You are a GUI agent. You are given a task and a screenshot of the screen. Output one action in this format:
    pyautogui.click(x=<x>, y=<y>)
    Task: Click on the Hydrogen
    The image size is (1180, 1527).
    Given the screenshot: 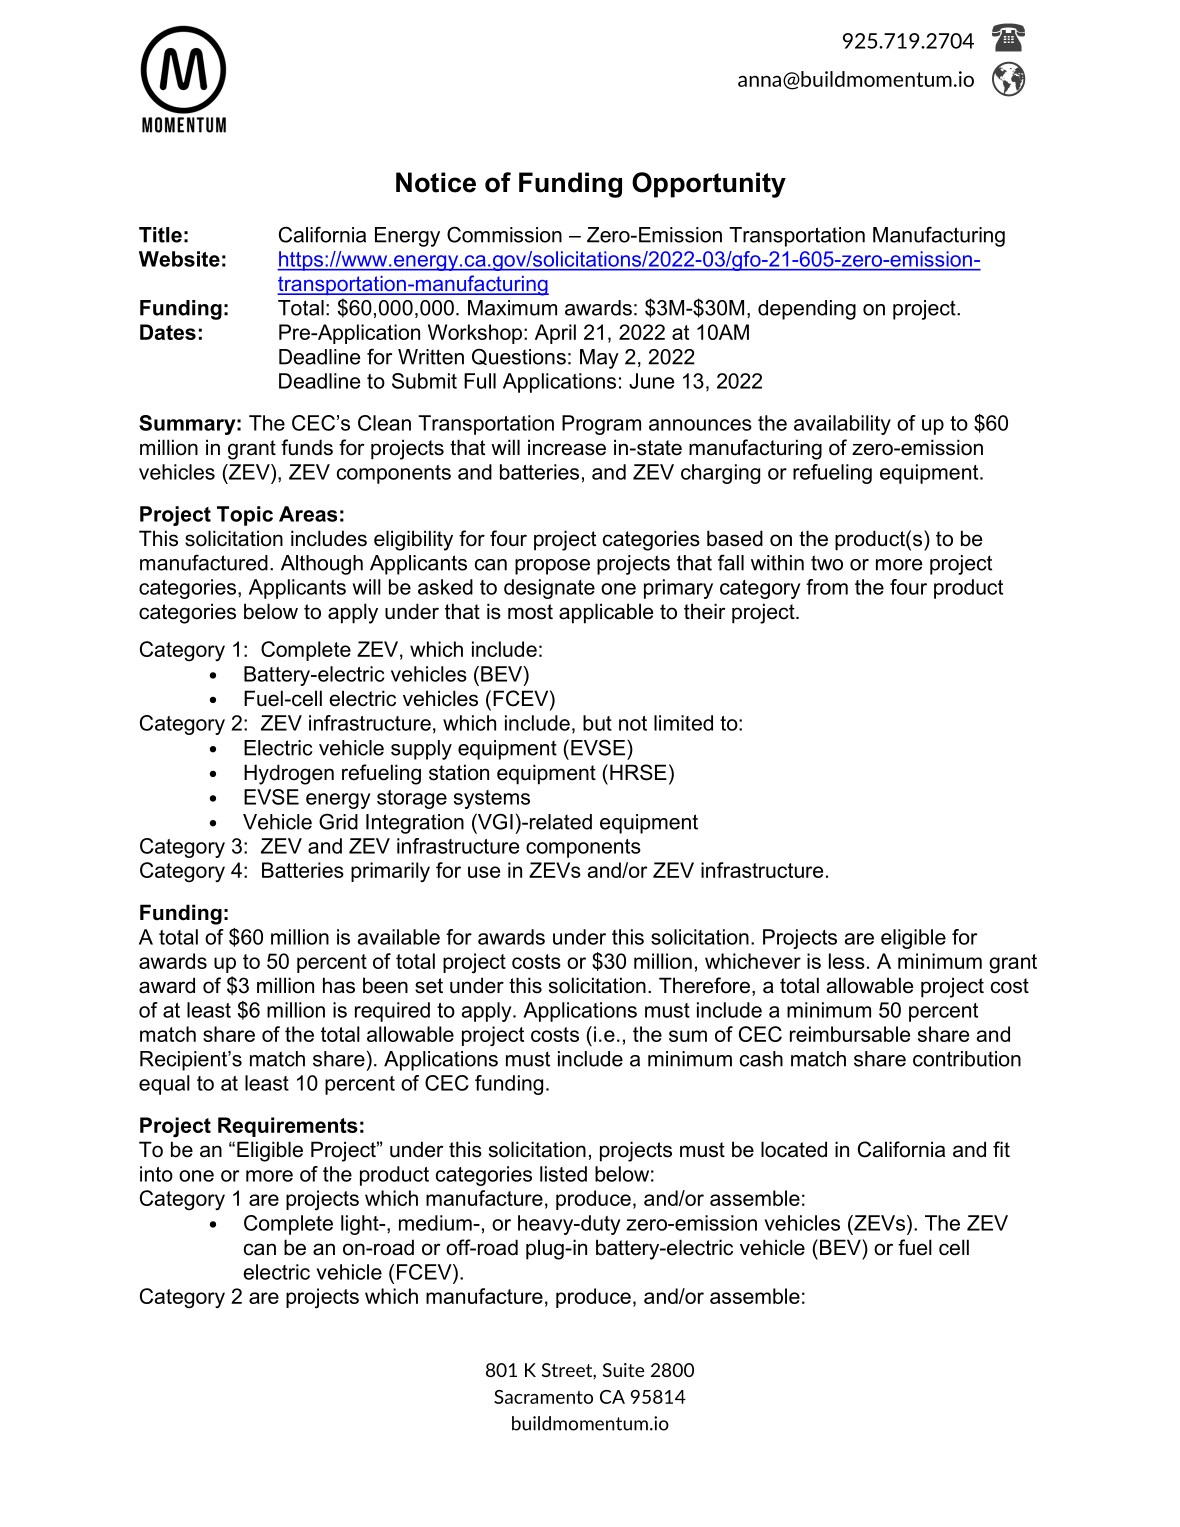 What is the action you would take?
    pyautogui.click(x=289, y=774)
